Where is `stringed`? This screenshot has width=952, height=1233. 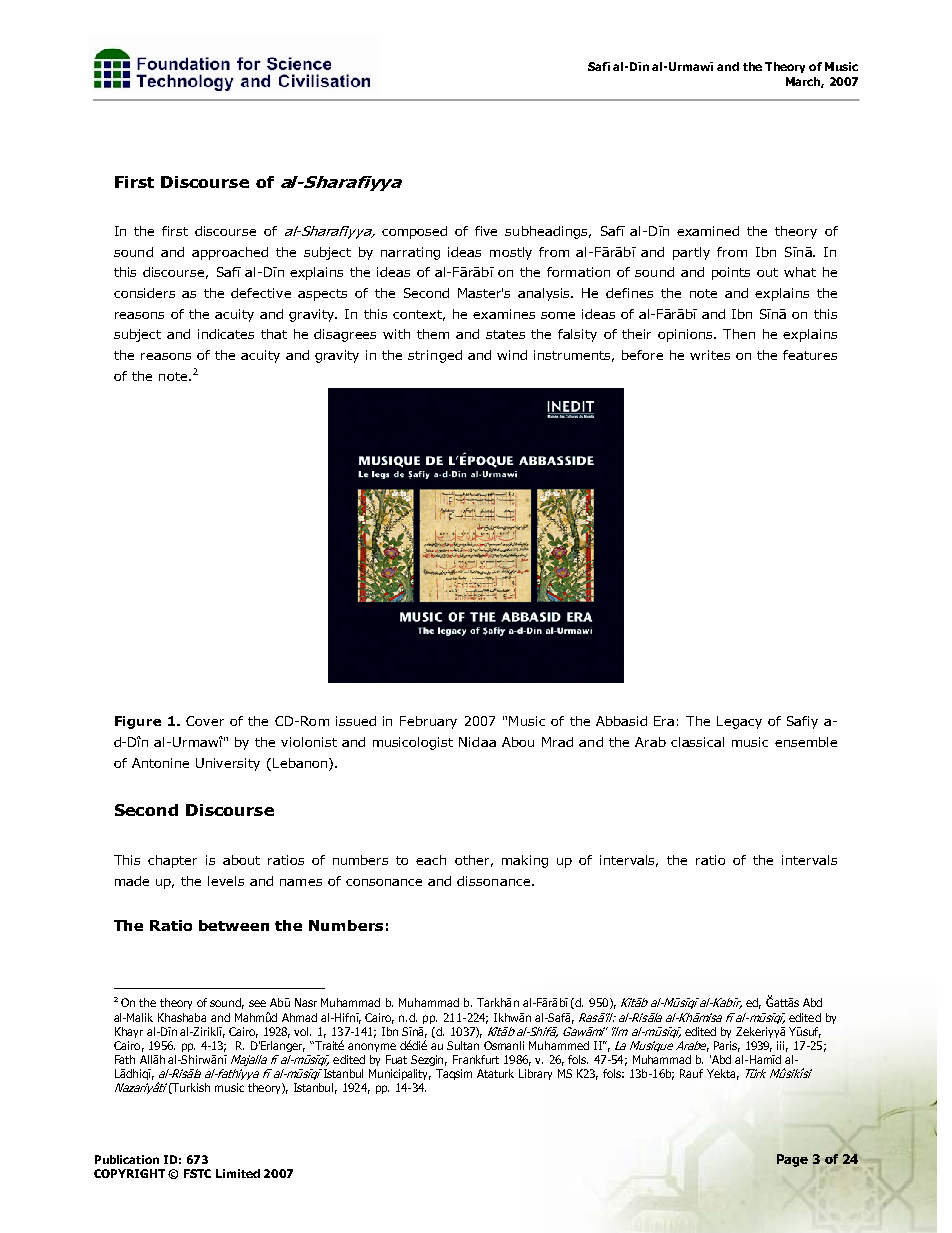
stringed is located at coordinates (435, 356).
